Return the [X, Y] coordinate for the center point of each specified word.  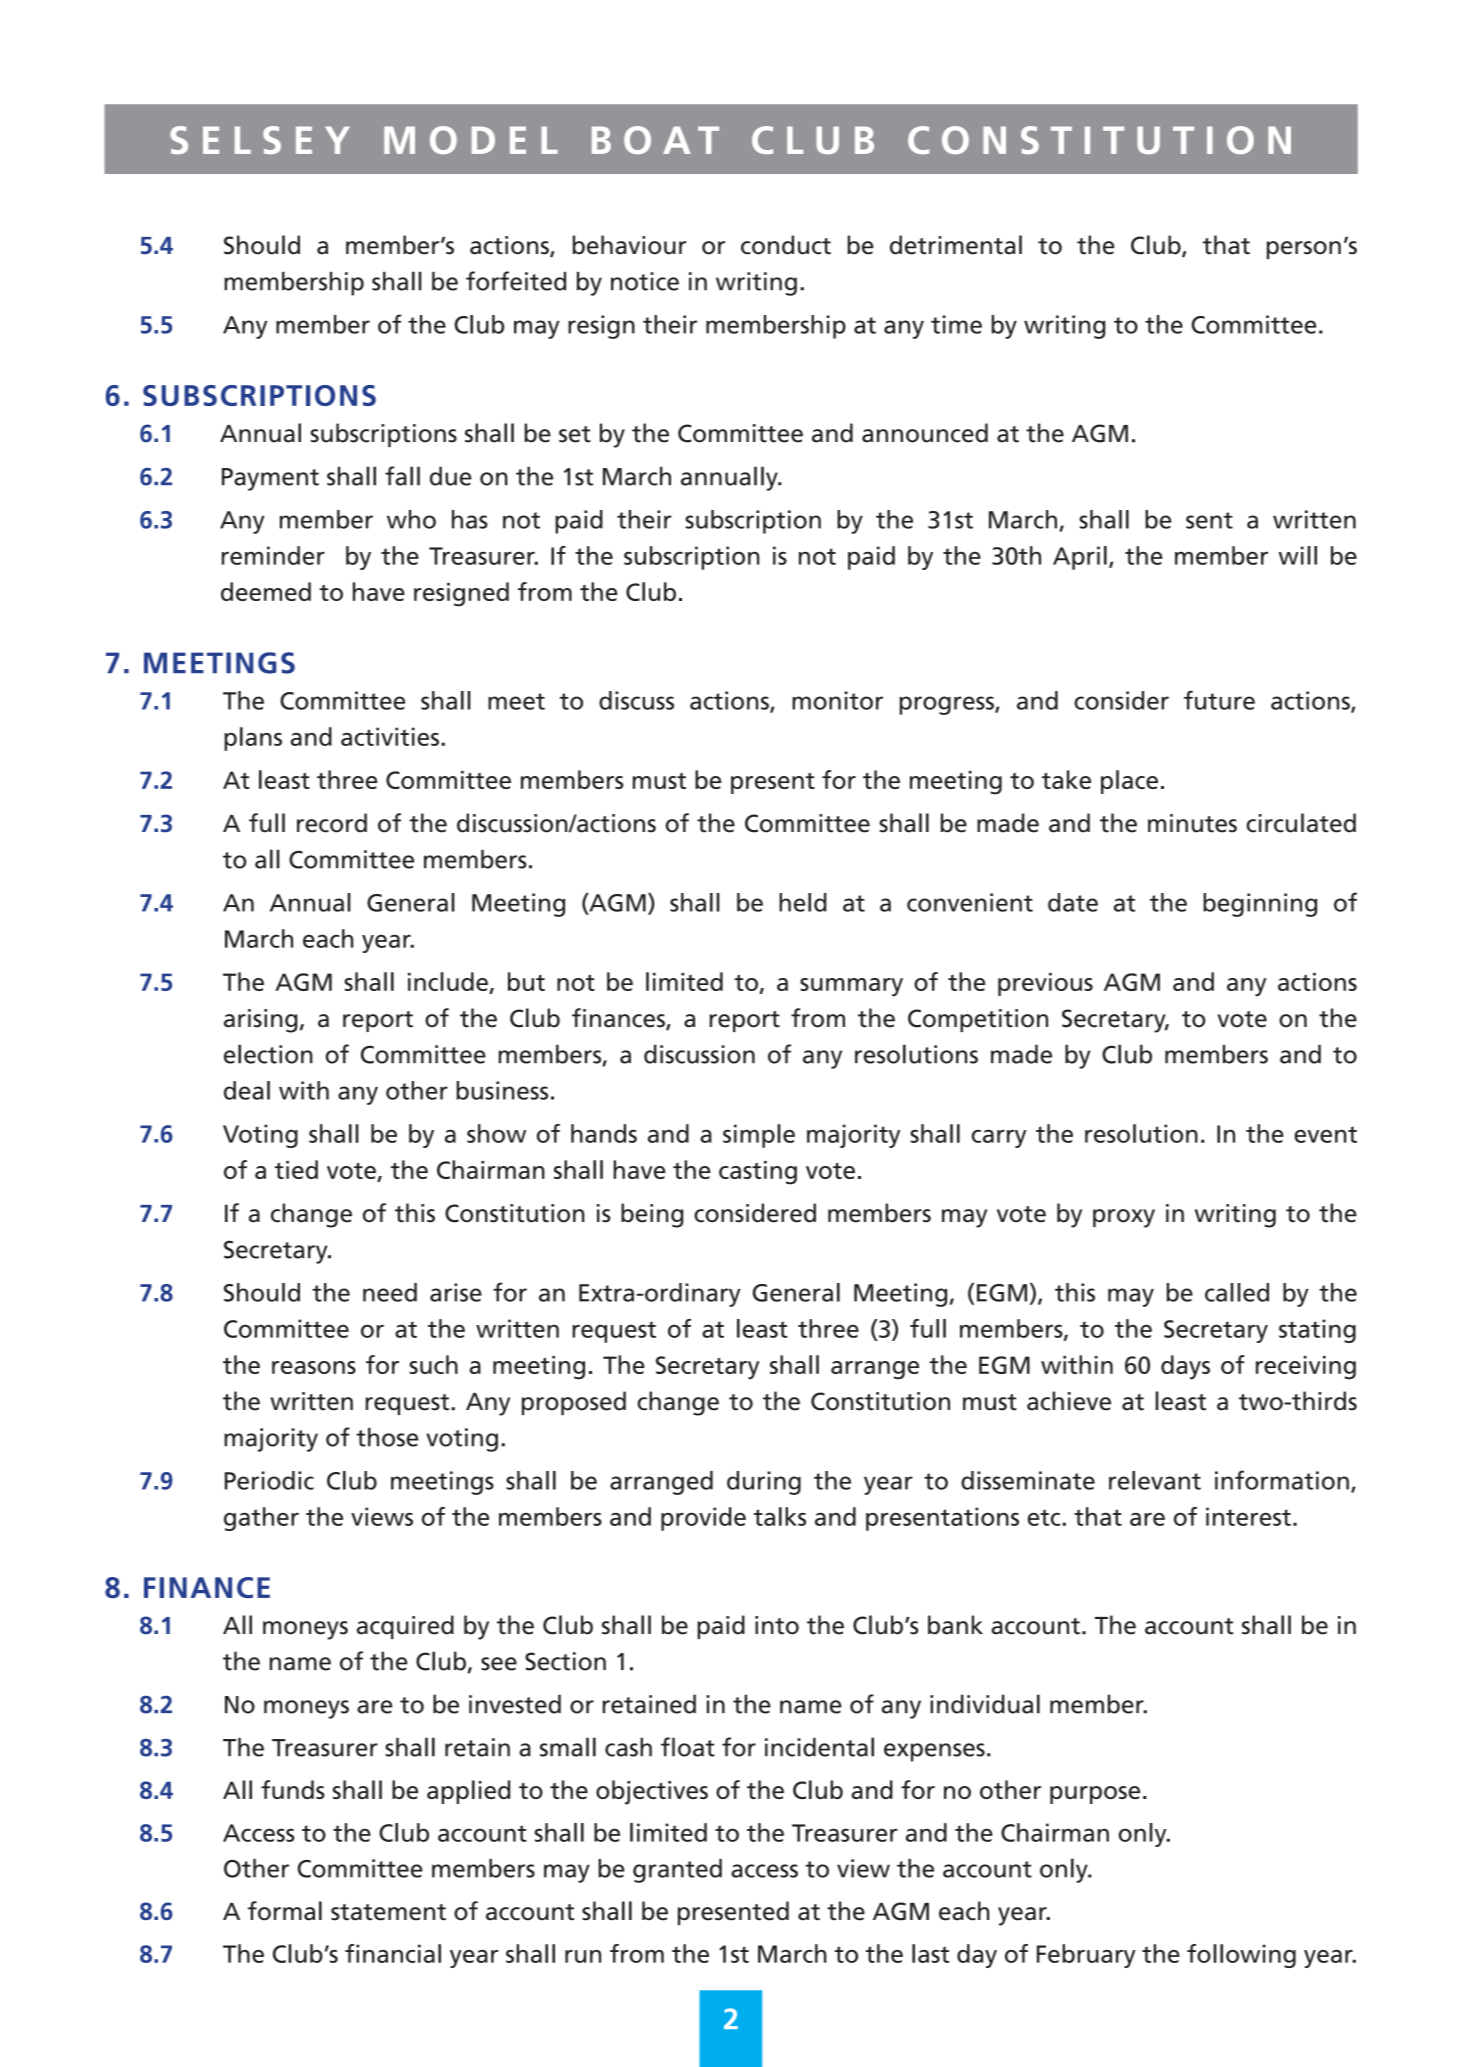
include [449, 983]
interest [1248, 1516]
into [777, 1625]
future [1219, 700]
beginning [1260, 905]
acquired [405, 1627]
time [956, 324]
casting [758, 1173]
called [1237, 1292]
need [390, 1292]
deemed [266, 591]
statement [388, 1912]
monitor [837, 700]
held [803, 902]
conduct [786, 245]
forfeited [516, 281]
